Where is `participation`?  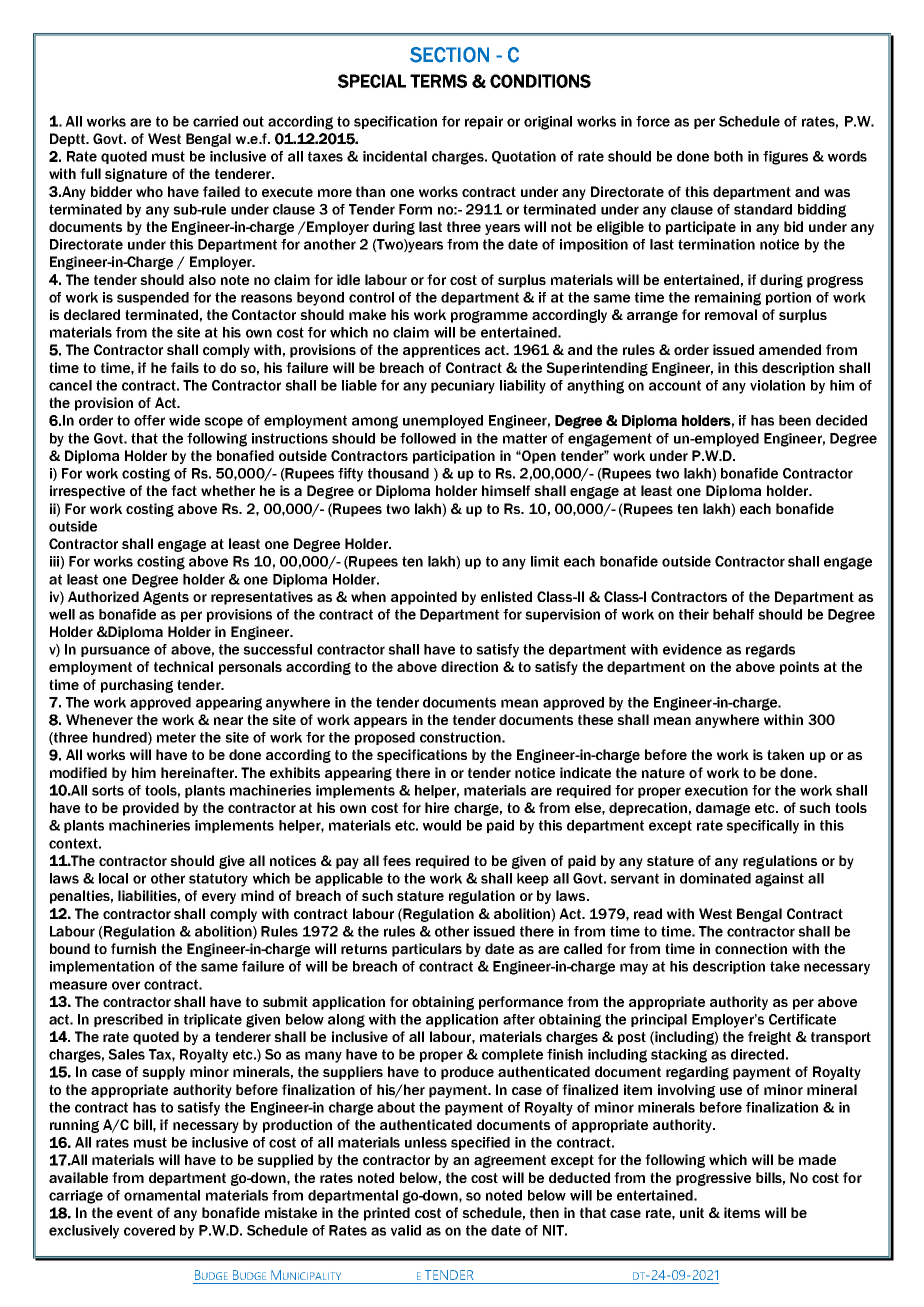 participation is located at coordinates (454, 457).
